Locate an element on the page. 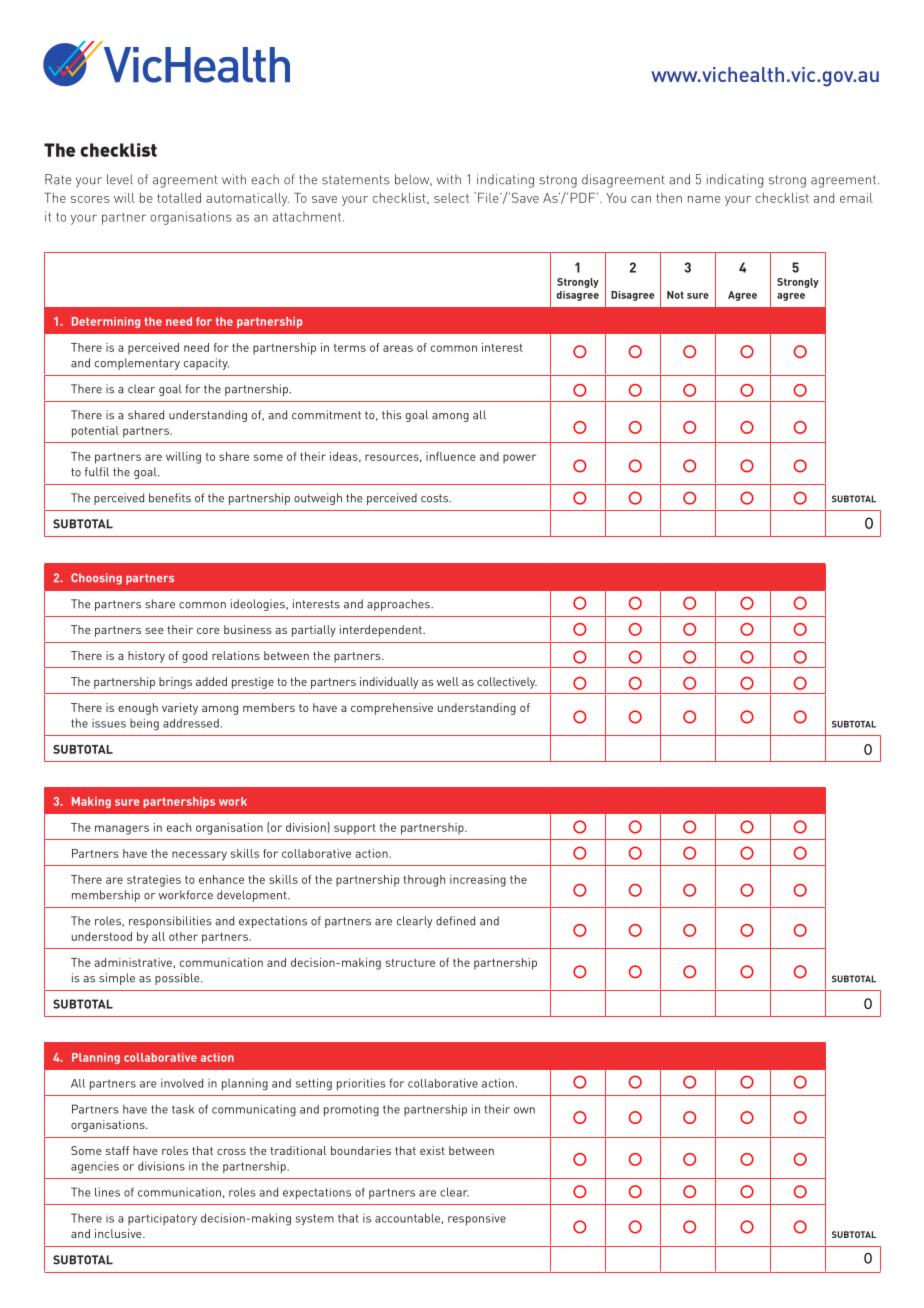  defined is located at coordinates (455, 921).
